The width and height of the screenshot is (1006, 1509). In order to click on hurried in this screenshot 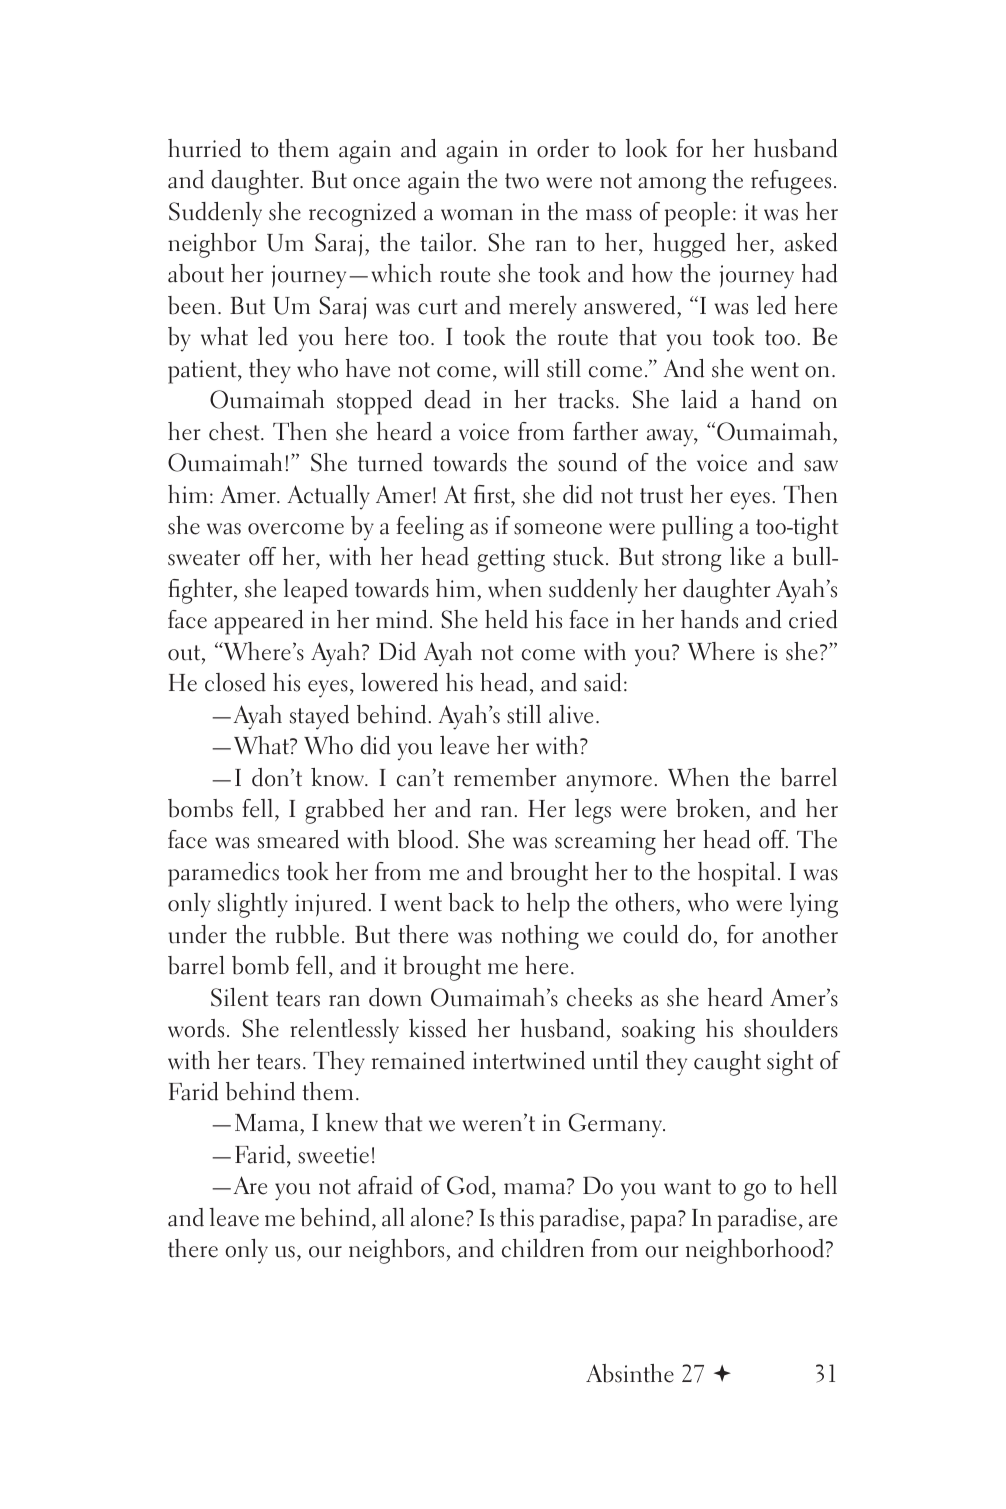, I will do `click(204, 148)`.
